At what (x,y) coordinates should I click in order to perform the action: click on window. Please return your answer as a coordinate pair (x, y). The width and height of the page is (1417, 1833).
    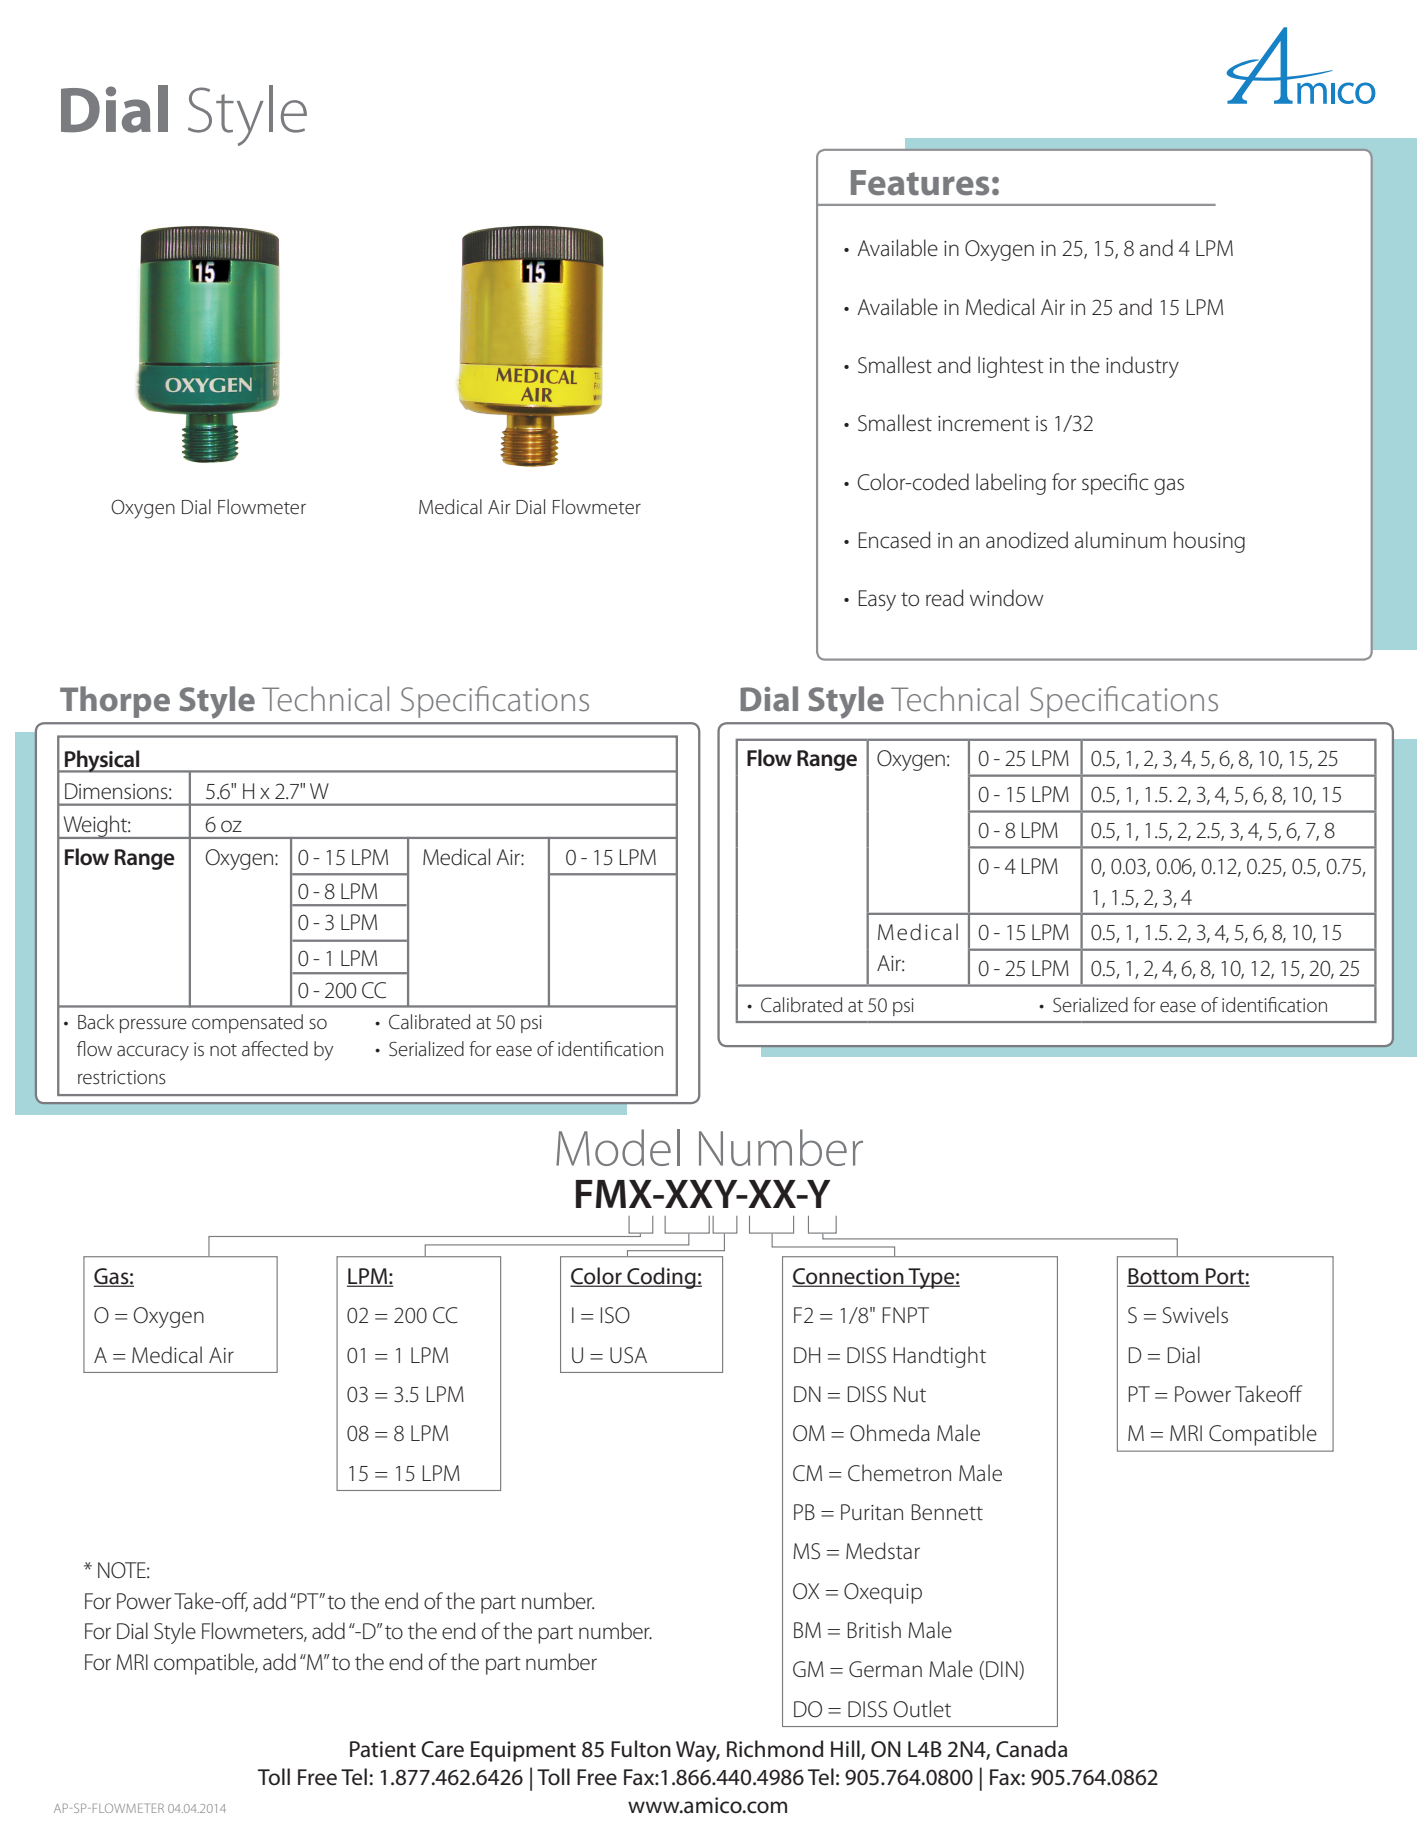
    Looking at the image, I should click on (1007, 598).
